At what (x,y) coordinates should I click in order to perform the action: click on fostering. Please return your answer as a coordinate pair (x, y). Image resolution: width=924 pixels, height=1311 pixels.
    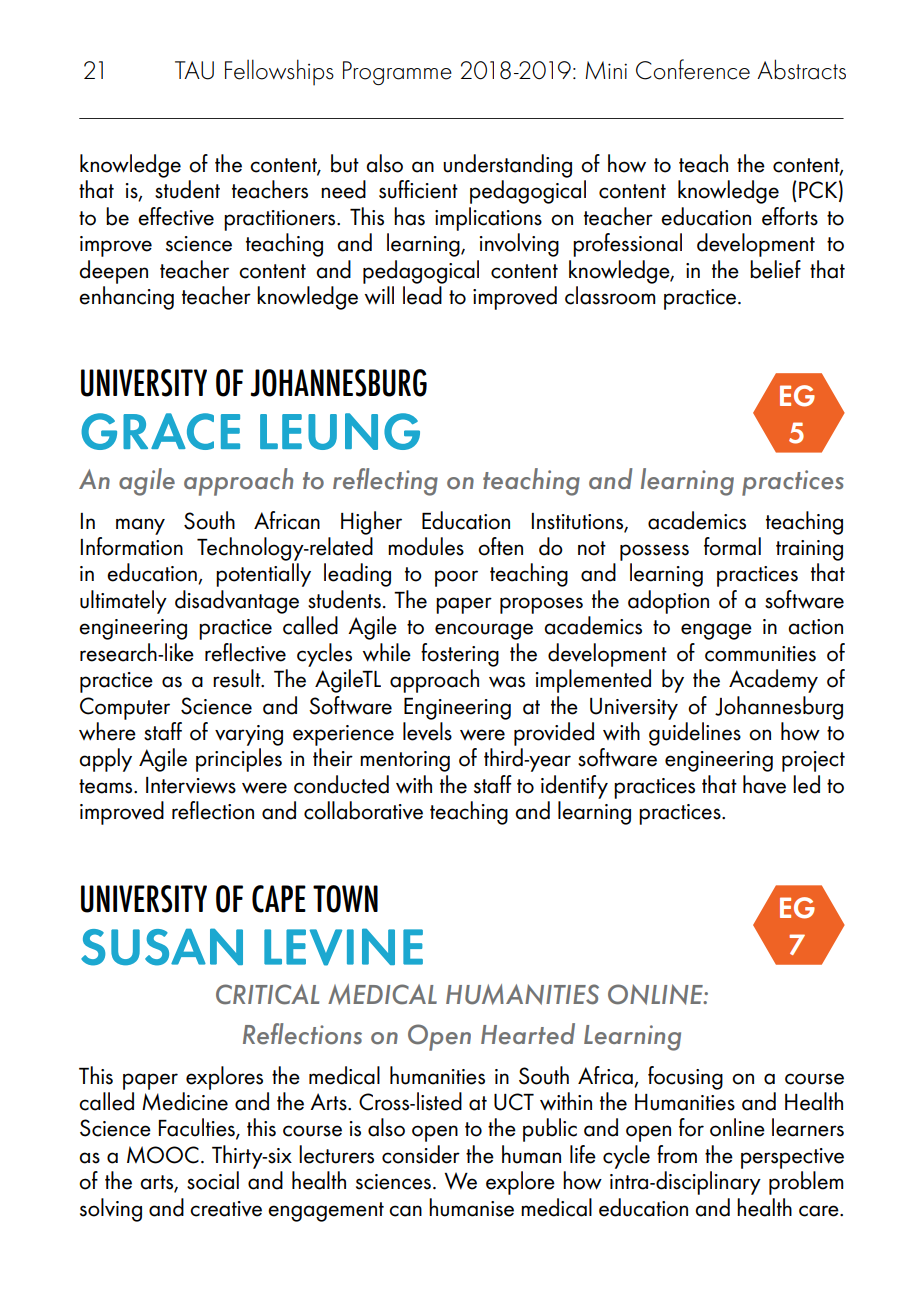
    Looking at the image, I should click on (460, 655).
